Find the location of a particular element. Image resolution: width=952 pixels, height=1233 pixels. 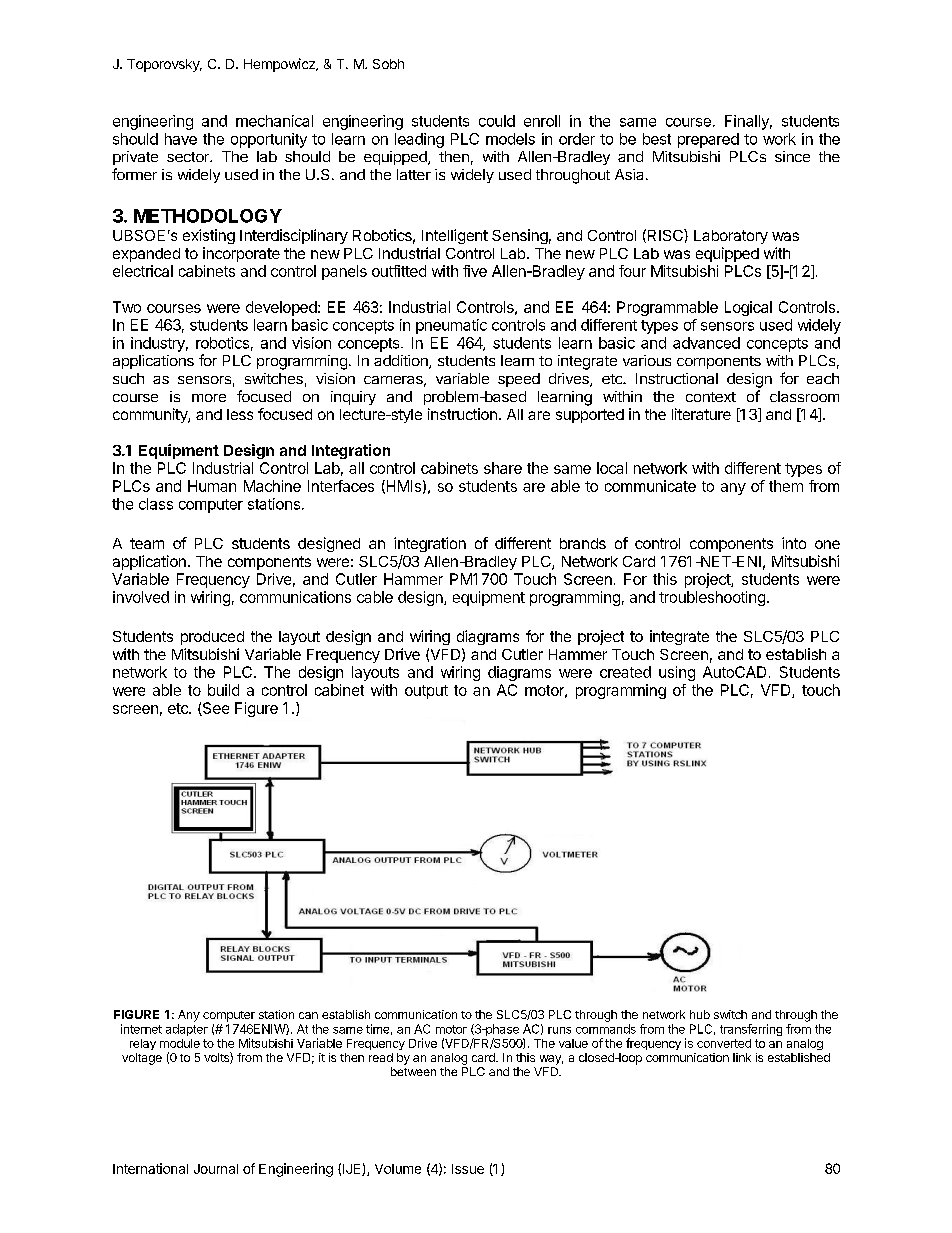

link is located at coordinates (742, 1057).
